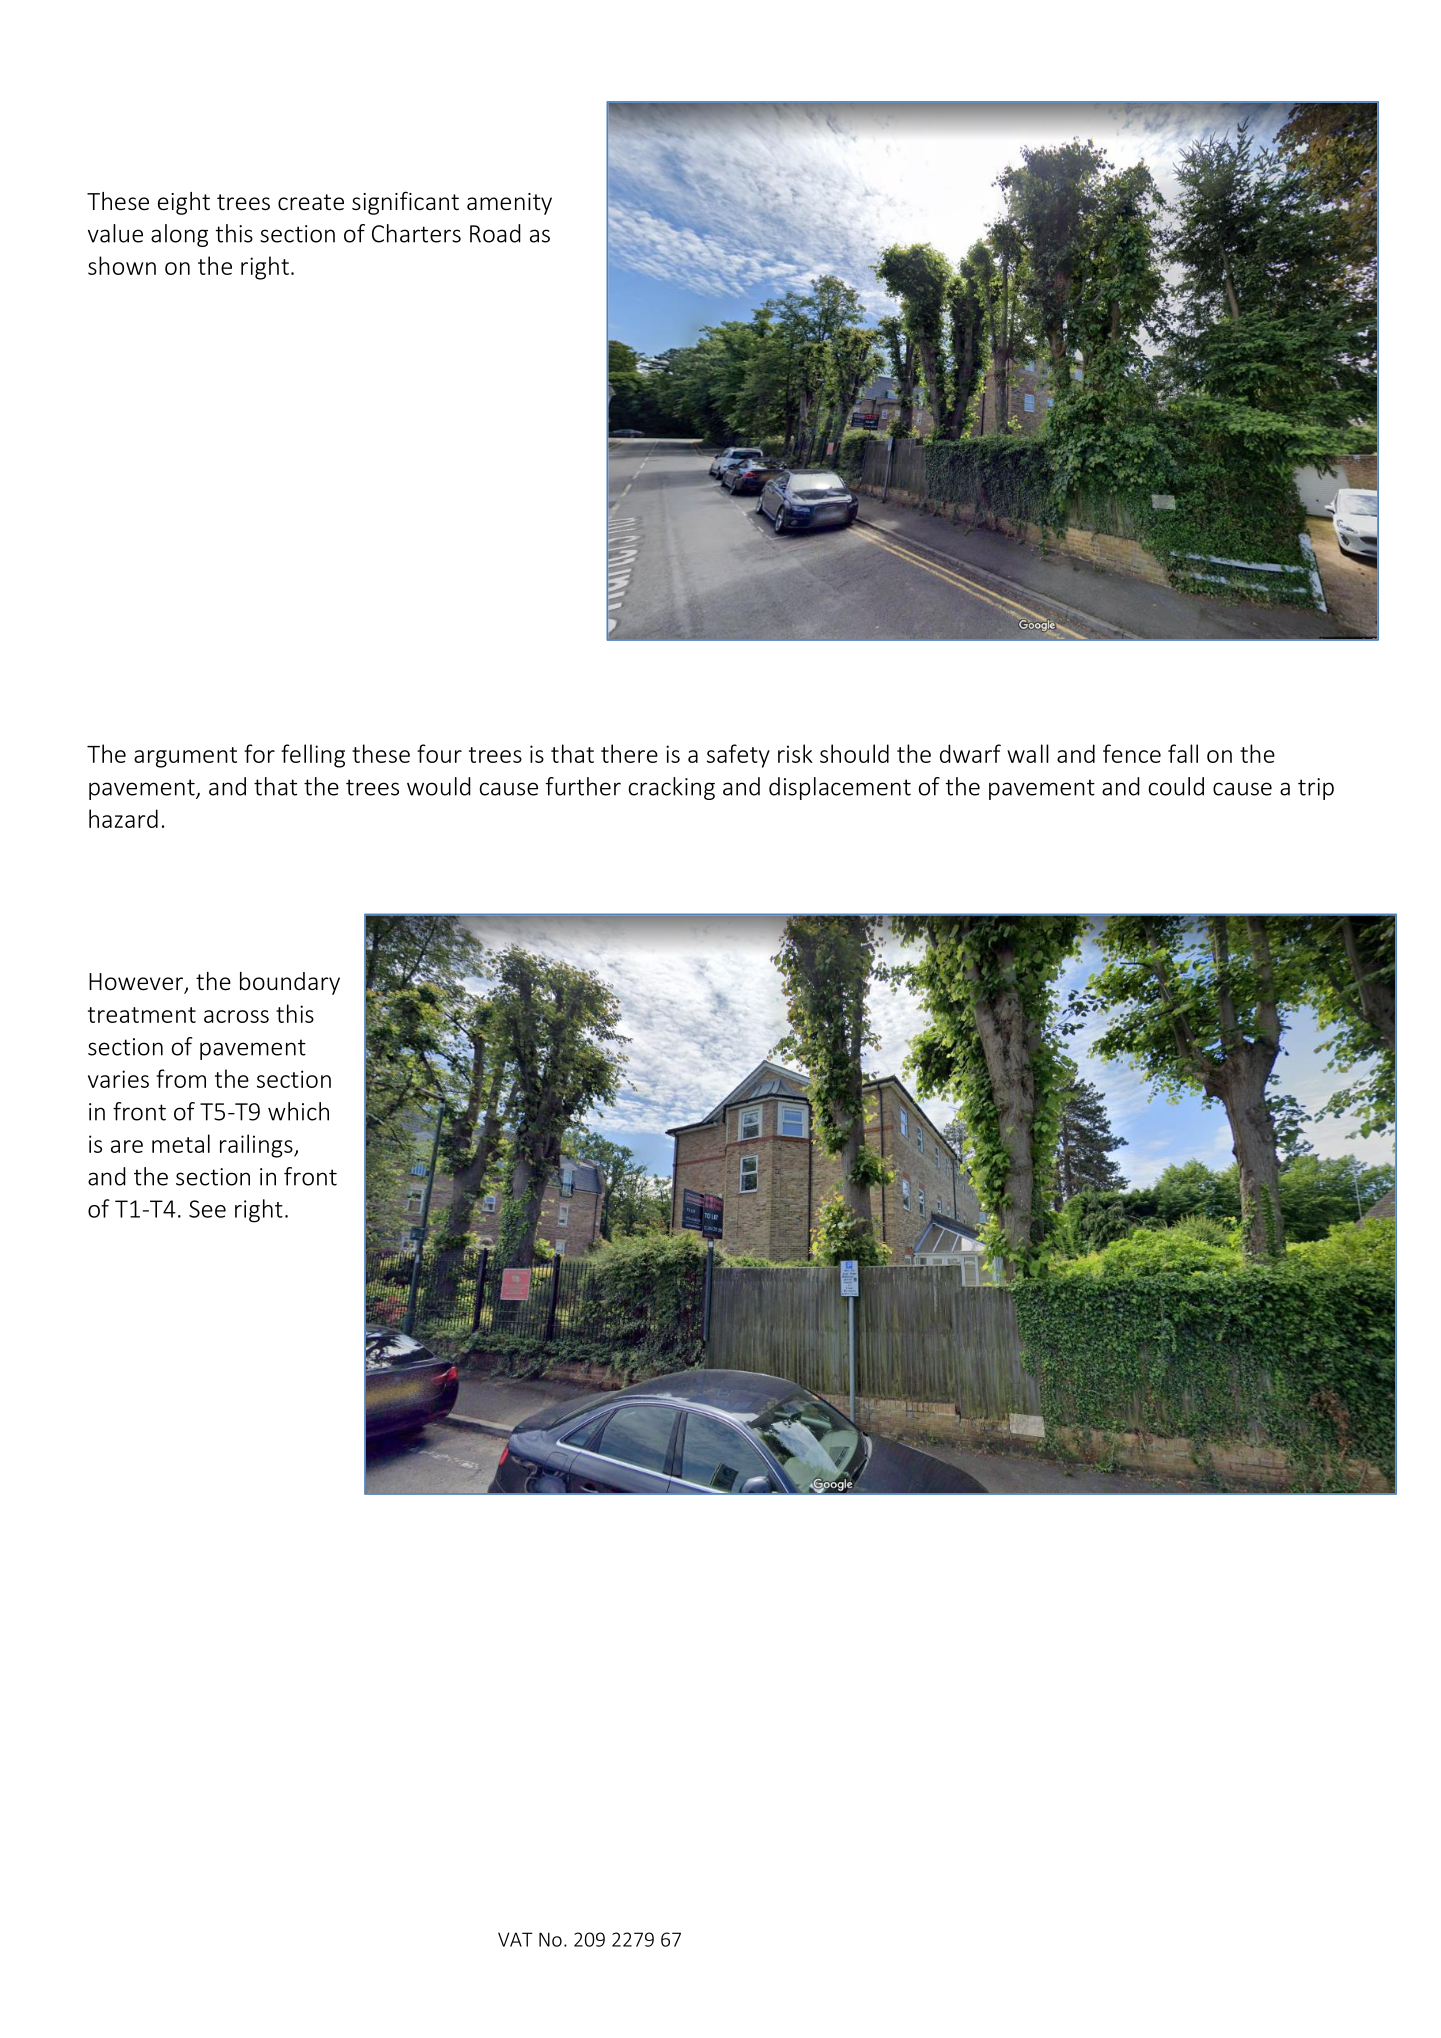  What do you see at coordinates (509, 204) in the screenshot?
I see `amenity` at bounding box center [509, 204].
